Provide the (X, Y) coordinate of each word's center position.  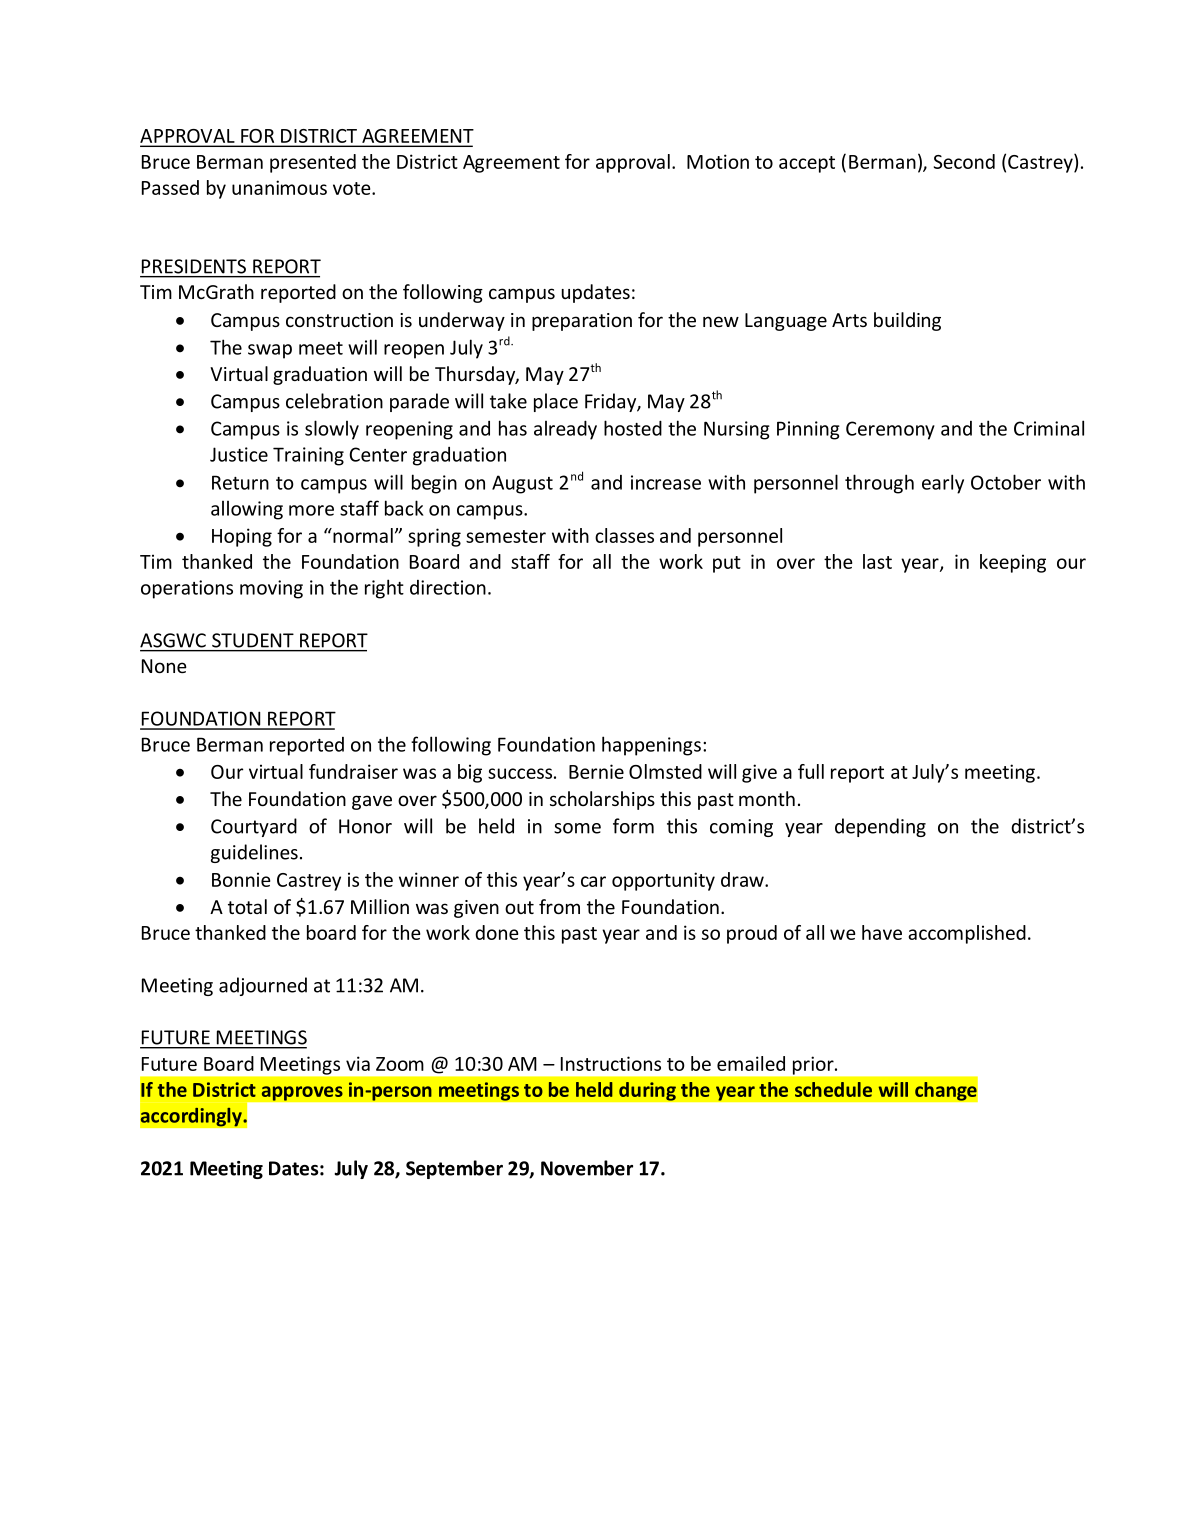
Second (964, 161)
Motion (718, 161)
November (587, 1168)
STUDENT (253, 640)
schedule (833, 1089)
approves (302, 1093)
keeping (1013, 563)
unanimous (279, 187)
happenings (651, 746)
